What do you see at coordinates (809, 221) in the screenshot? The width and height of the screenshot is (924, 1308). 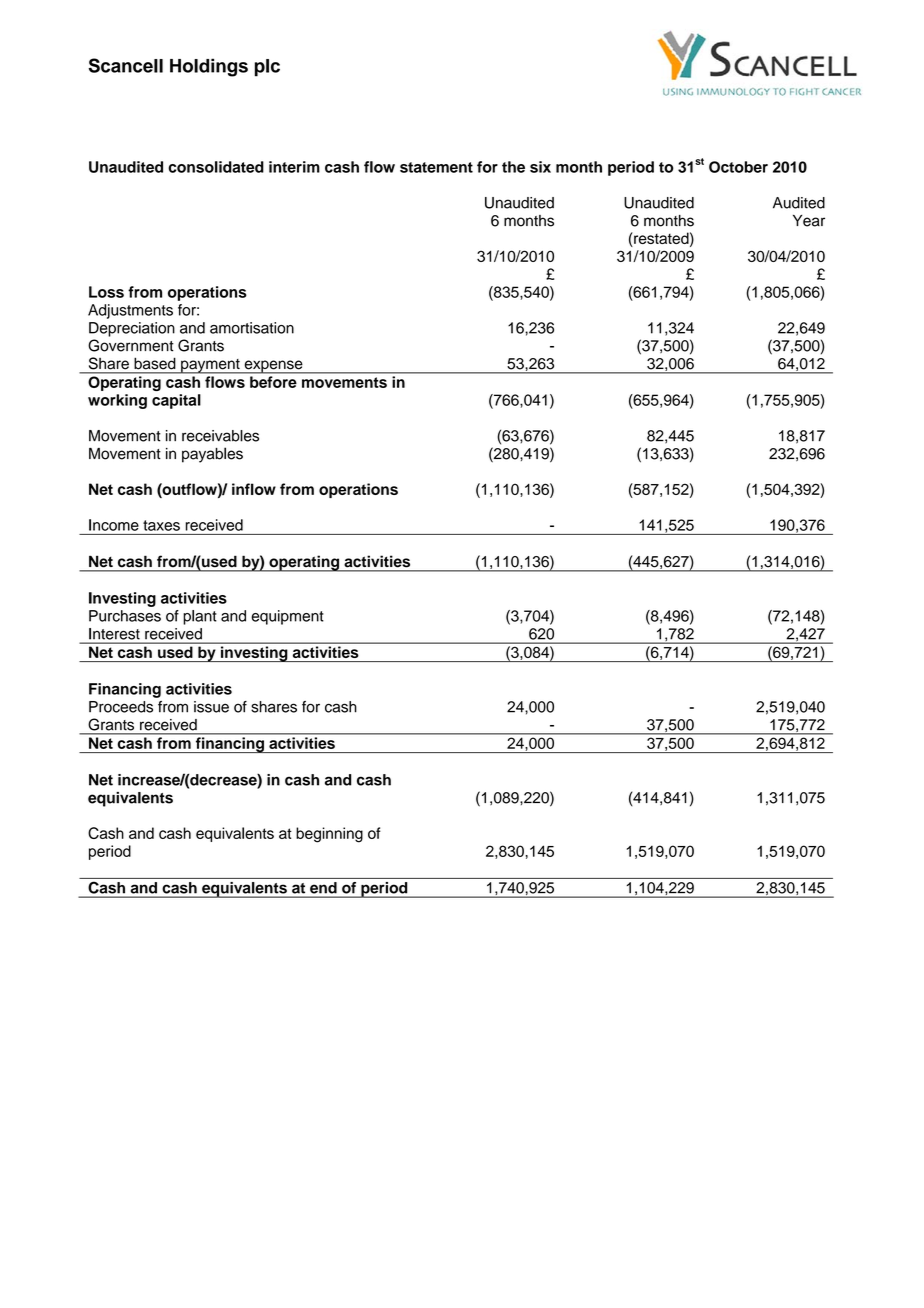 I see `Year` at bounding box center [809, 221].
